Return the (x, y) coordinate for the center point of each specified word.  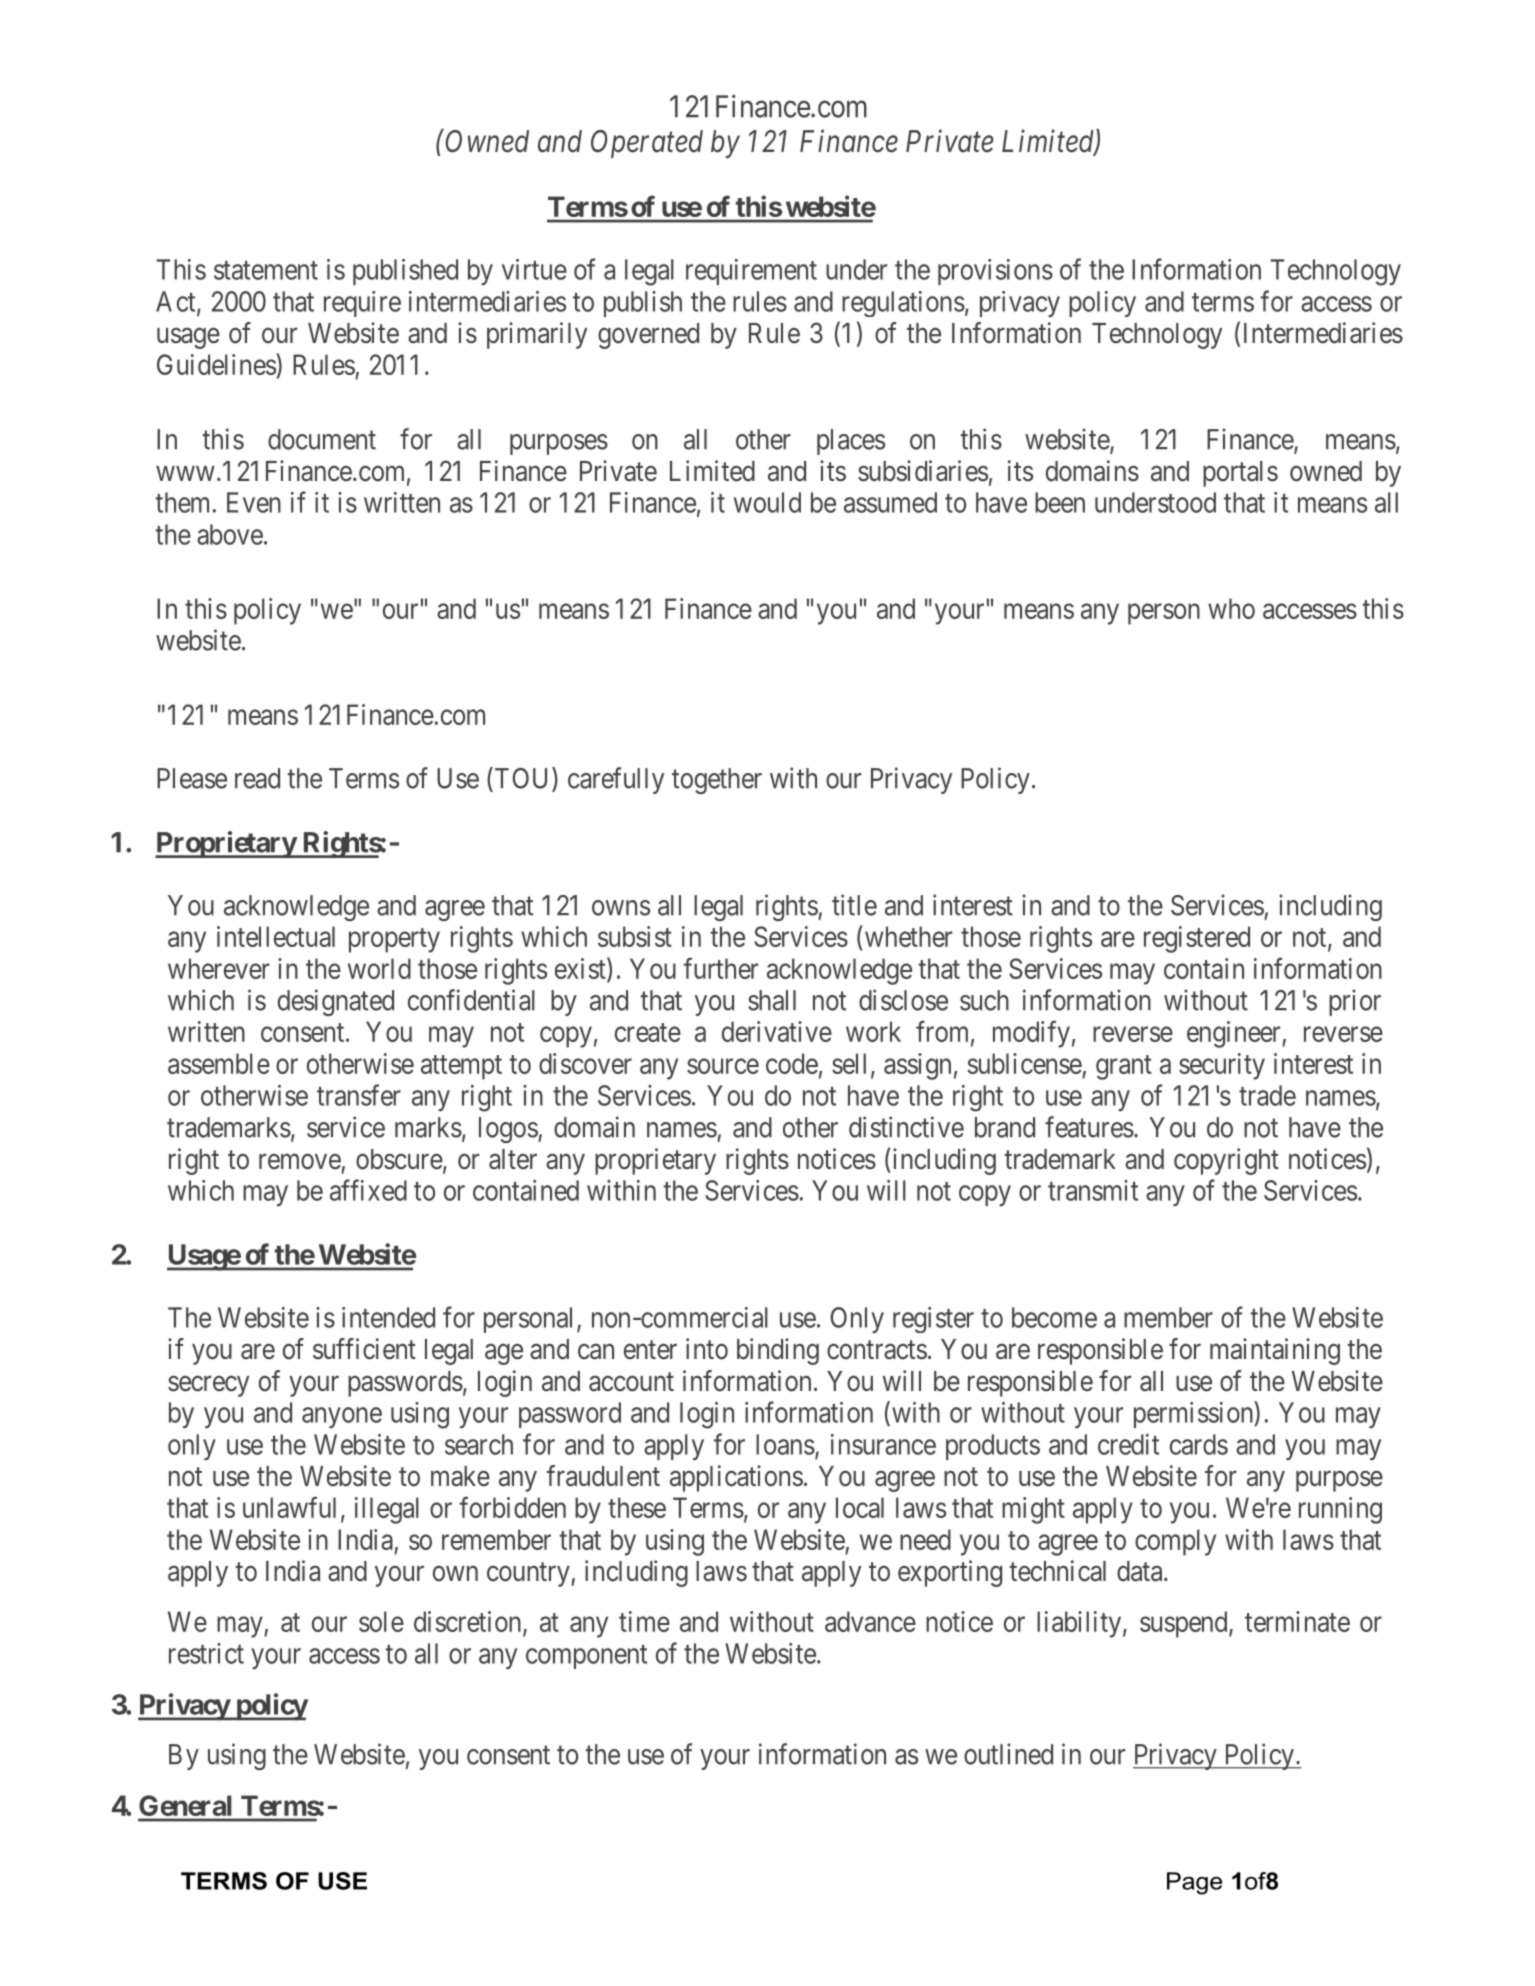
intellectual (276, 936)
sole (381, 1621)
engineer (1235, 1034)
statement (266, 270)
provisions (995, 272)
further (720, 968)
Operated (647, 144)
